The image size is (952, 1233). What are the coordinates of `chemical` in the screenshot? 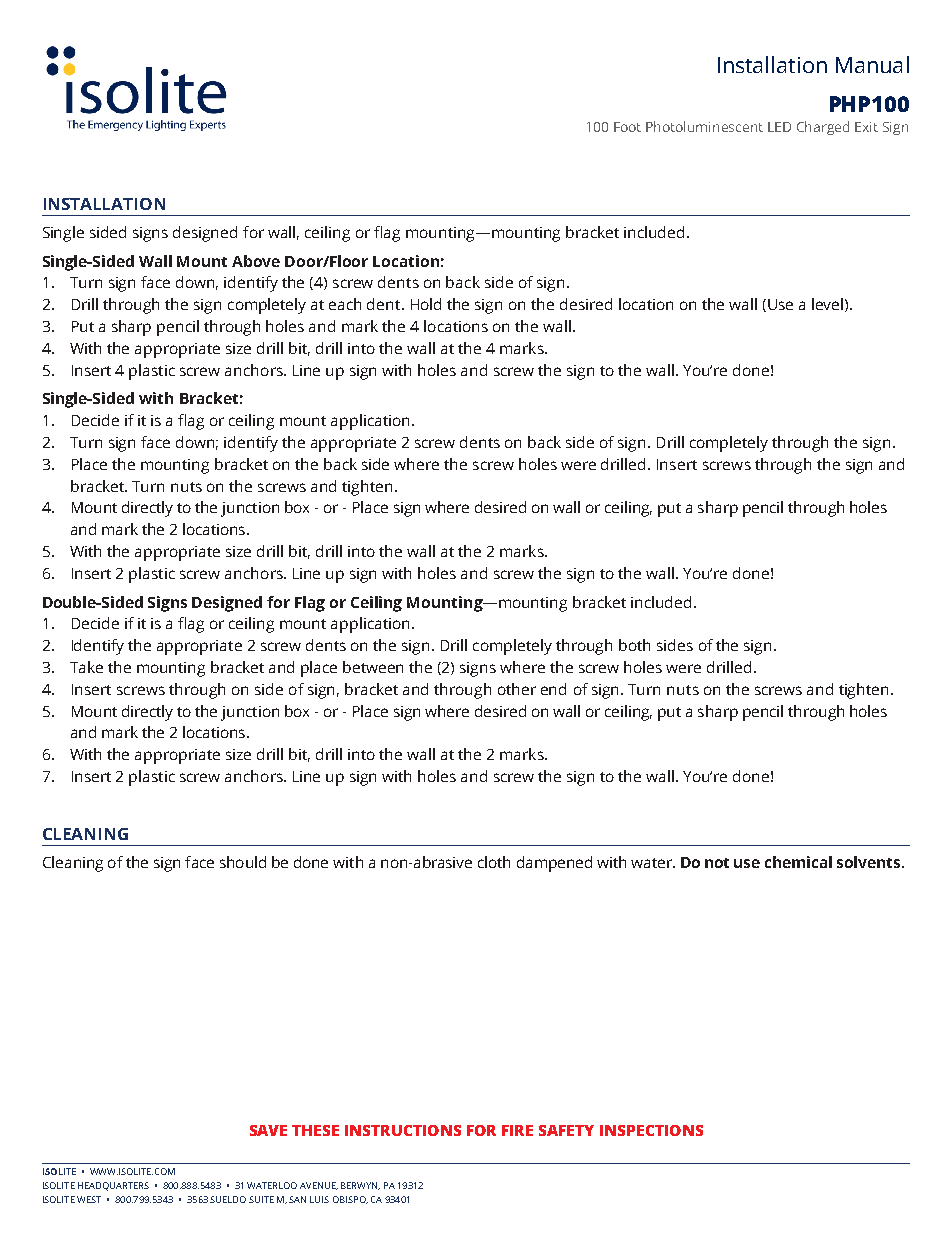 It's located at (798, 862).
